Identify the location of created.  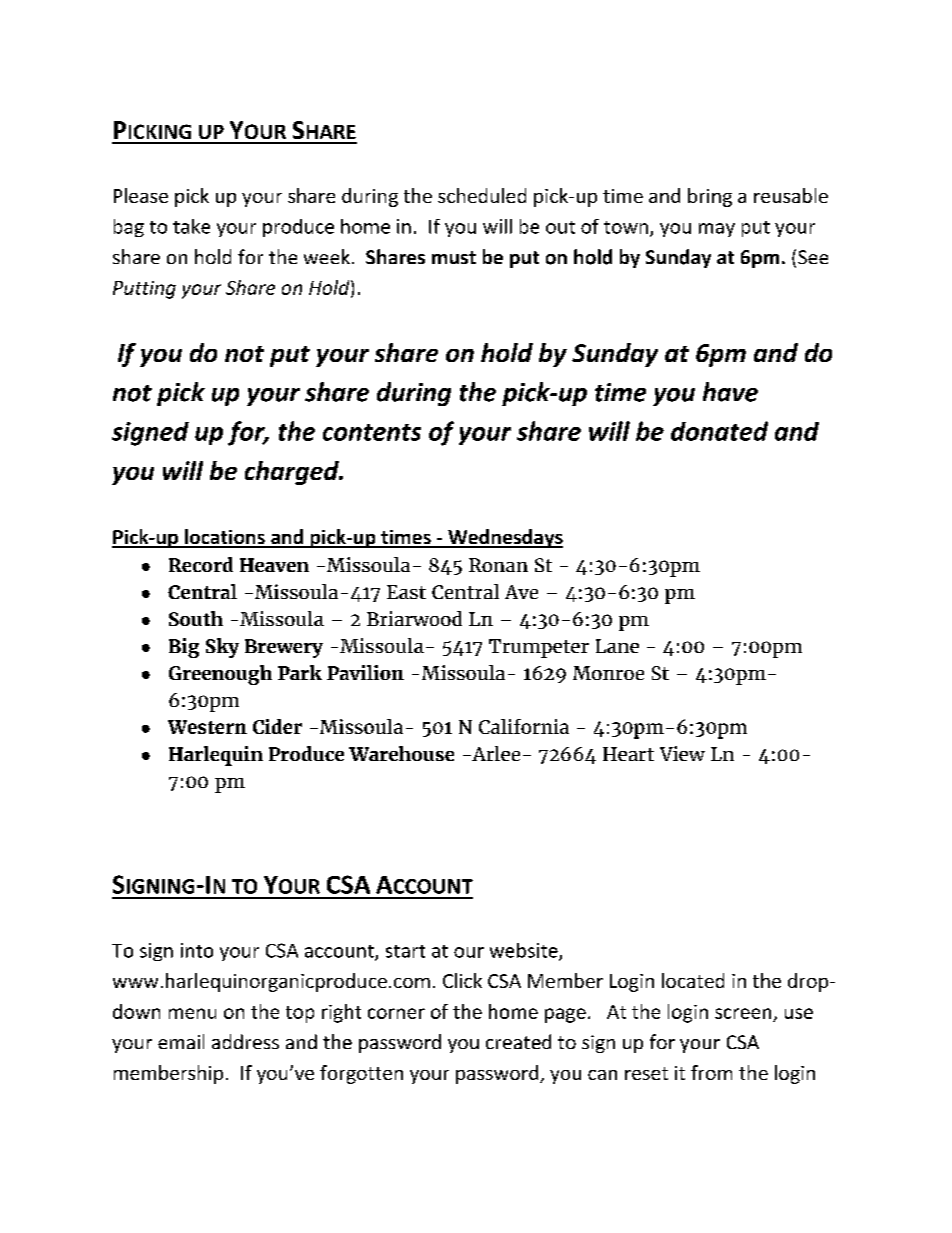
(518, 1041).
